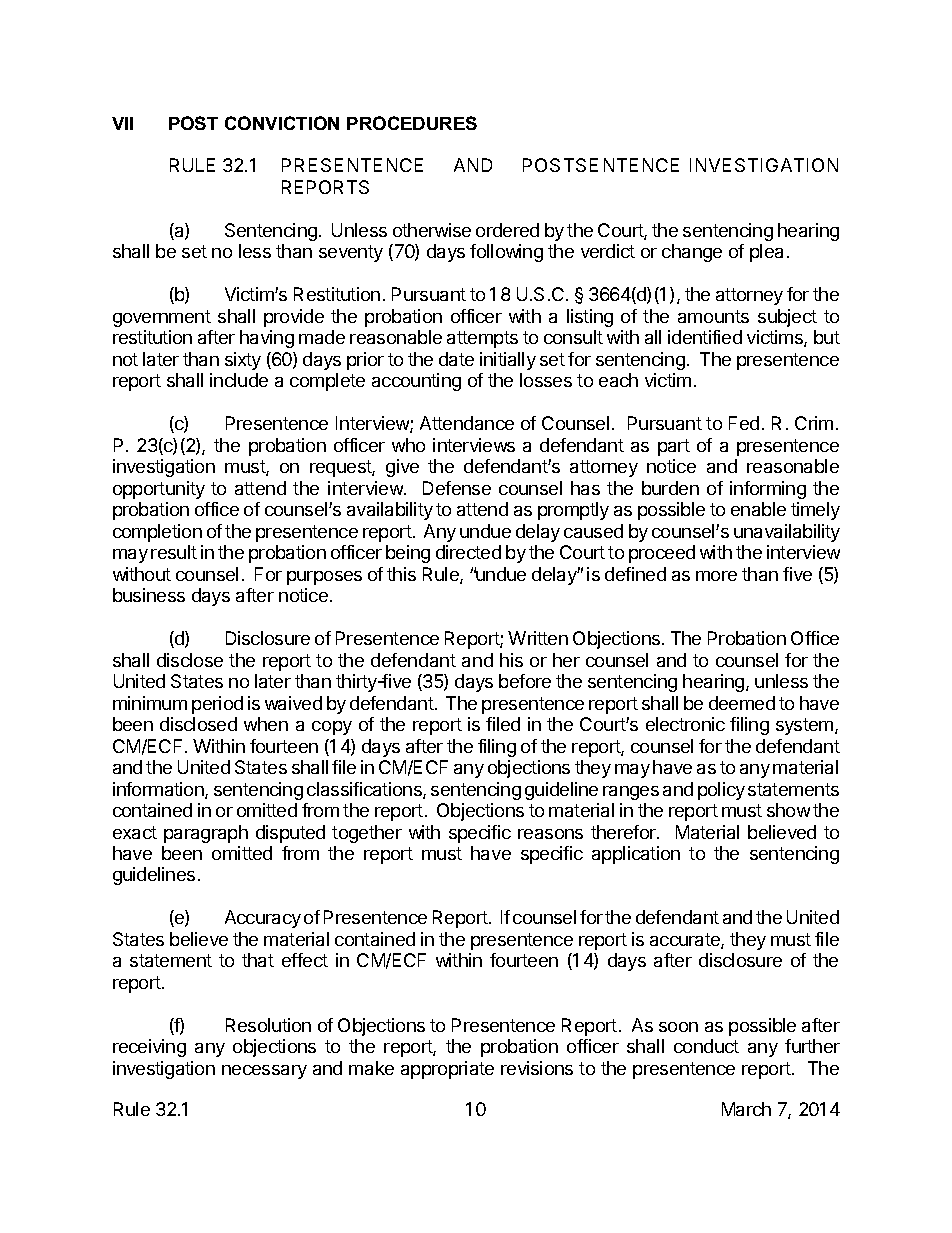 The height and width of the document is (1233, 952). I want to click on business, so click(149, 595).
